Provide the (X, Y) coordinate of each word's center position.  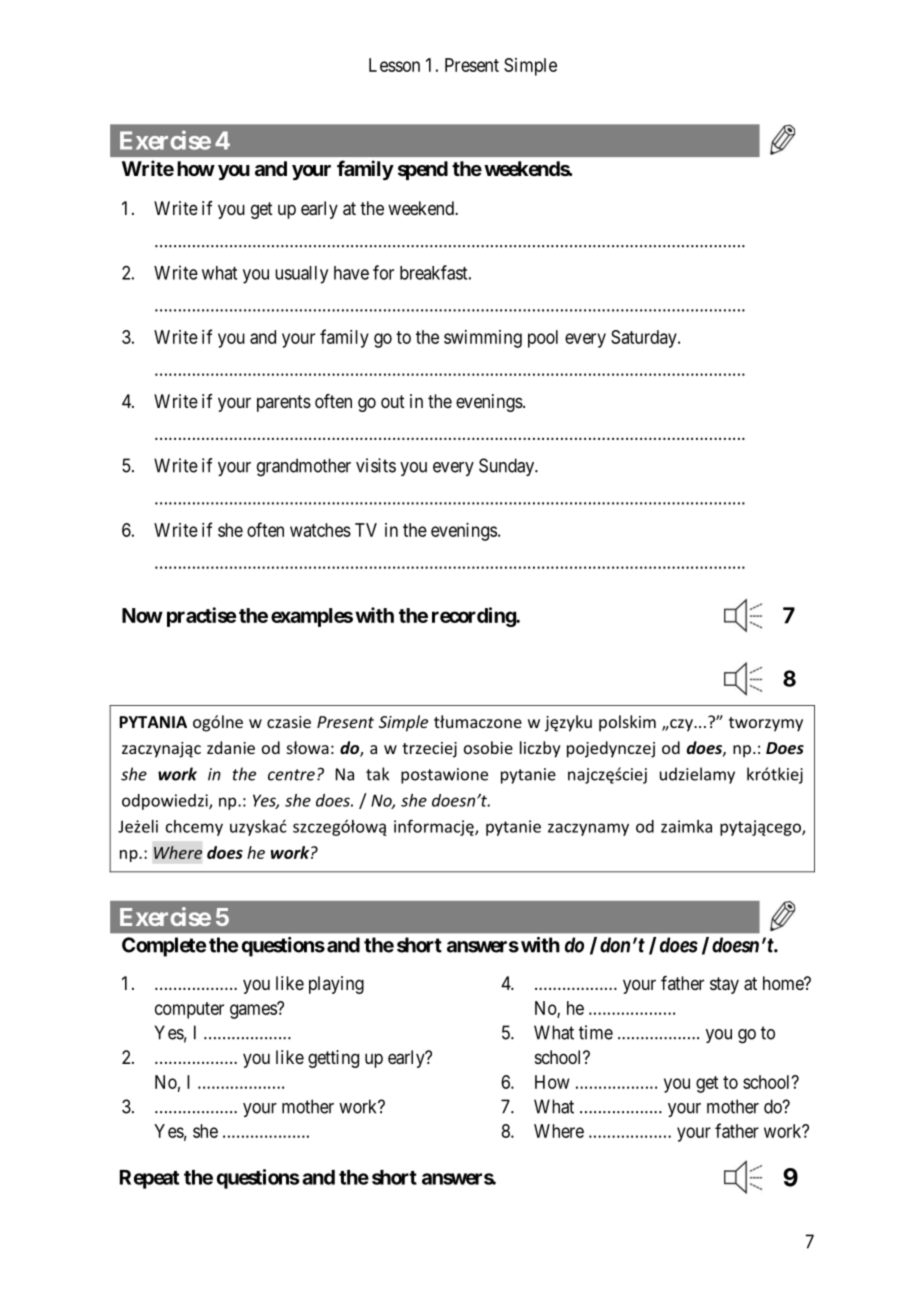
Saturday (645, 339)
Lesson (394, 65)
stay (724, 985)
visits (376, 465)
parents (284, 403)
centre (291, 775)
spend (423, 170)
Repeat (149, 1179)
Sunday (507, 467)
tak (377, 774)
